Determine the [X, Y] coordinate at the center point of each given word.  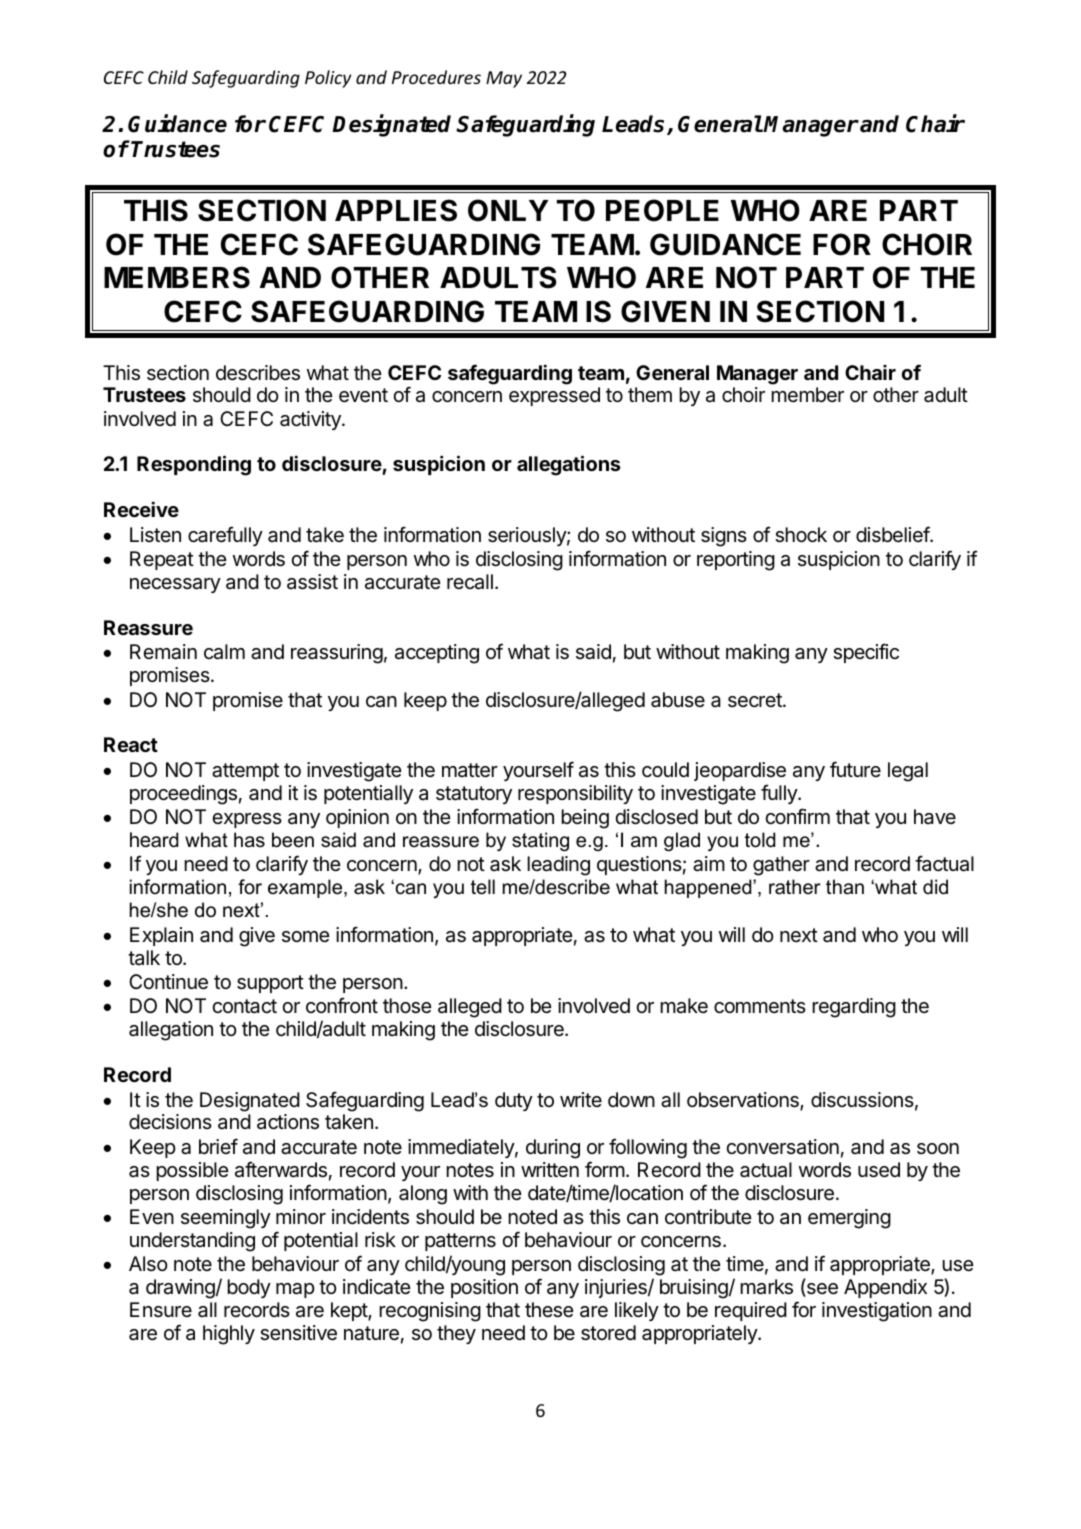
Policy [328, 79]
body [249, 1288]
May [504, 79]
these [549, 1310]
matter [470, 770]
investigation [877, 1312]
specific [866, 653]
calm [224, 652]
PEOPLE [662, 210]
